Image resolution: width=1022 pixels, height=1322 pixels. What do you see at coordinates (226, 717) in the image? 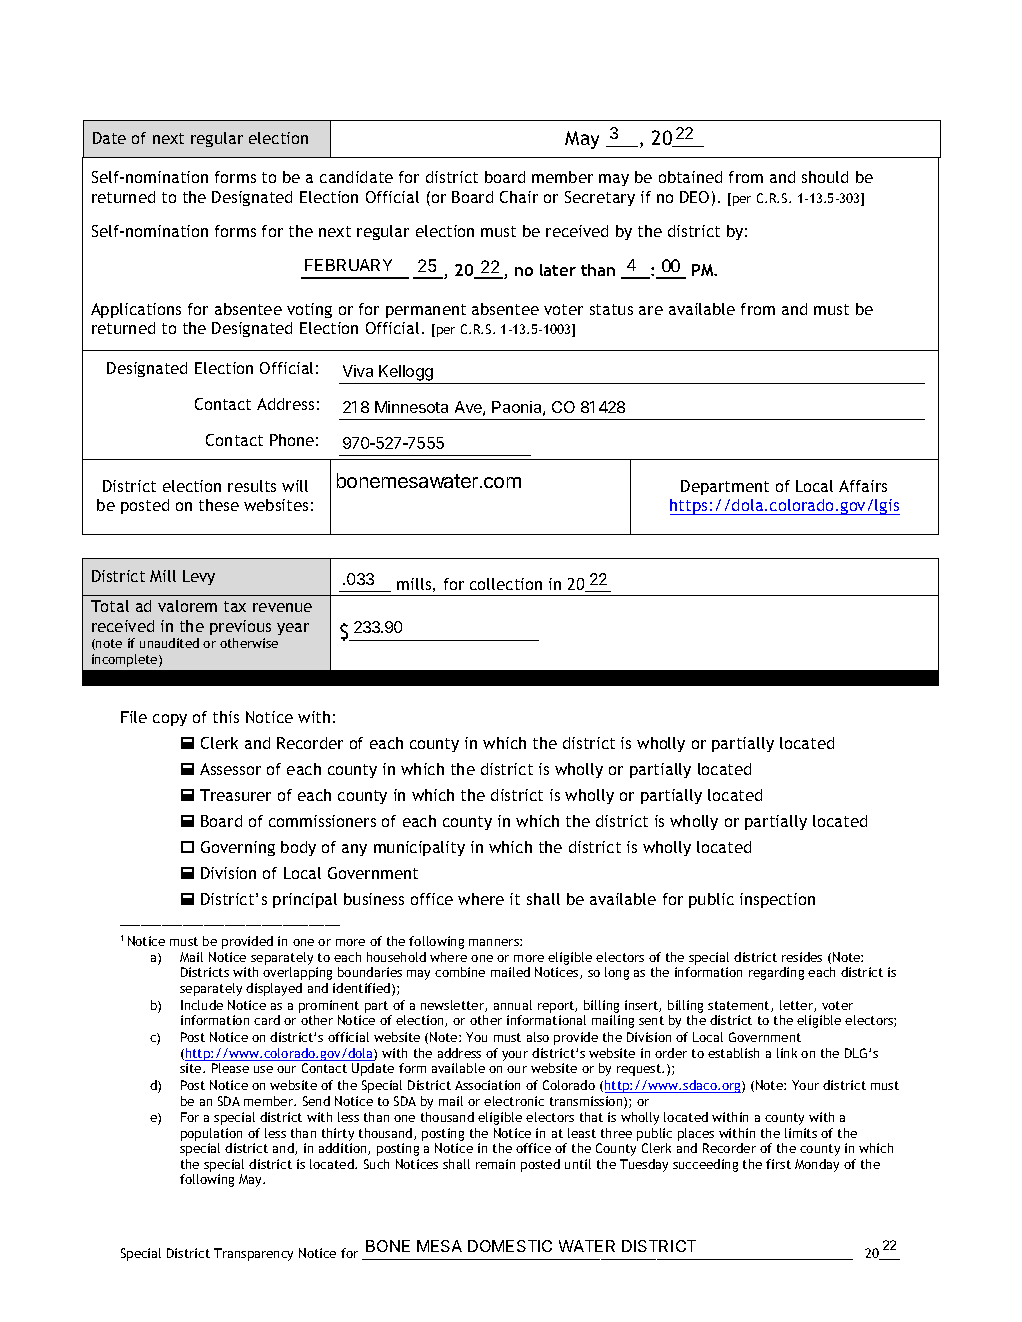
I see `this` at bounding box center [226, 717].
